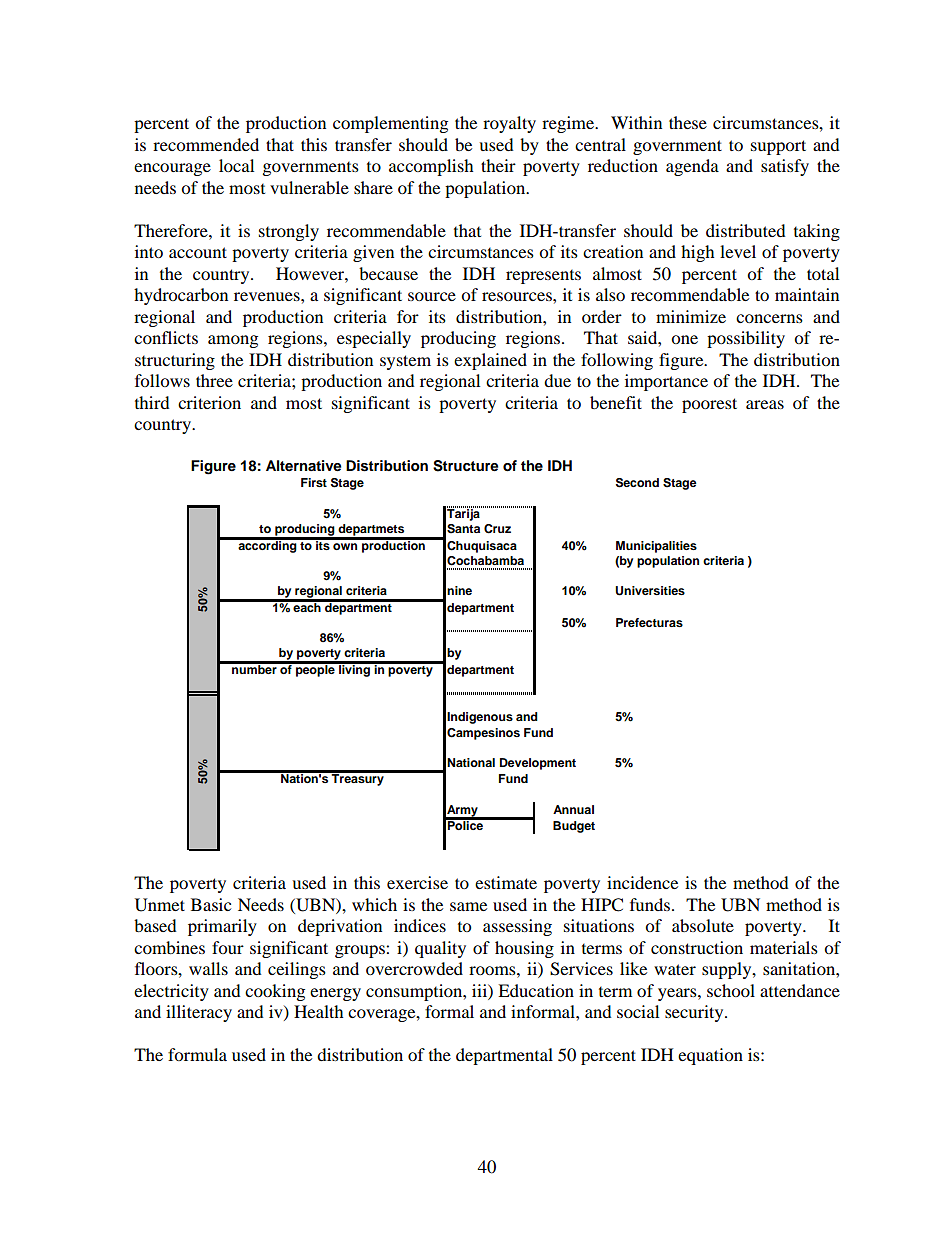  I want to click on illiteracy, so click(199, 1013).
